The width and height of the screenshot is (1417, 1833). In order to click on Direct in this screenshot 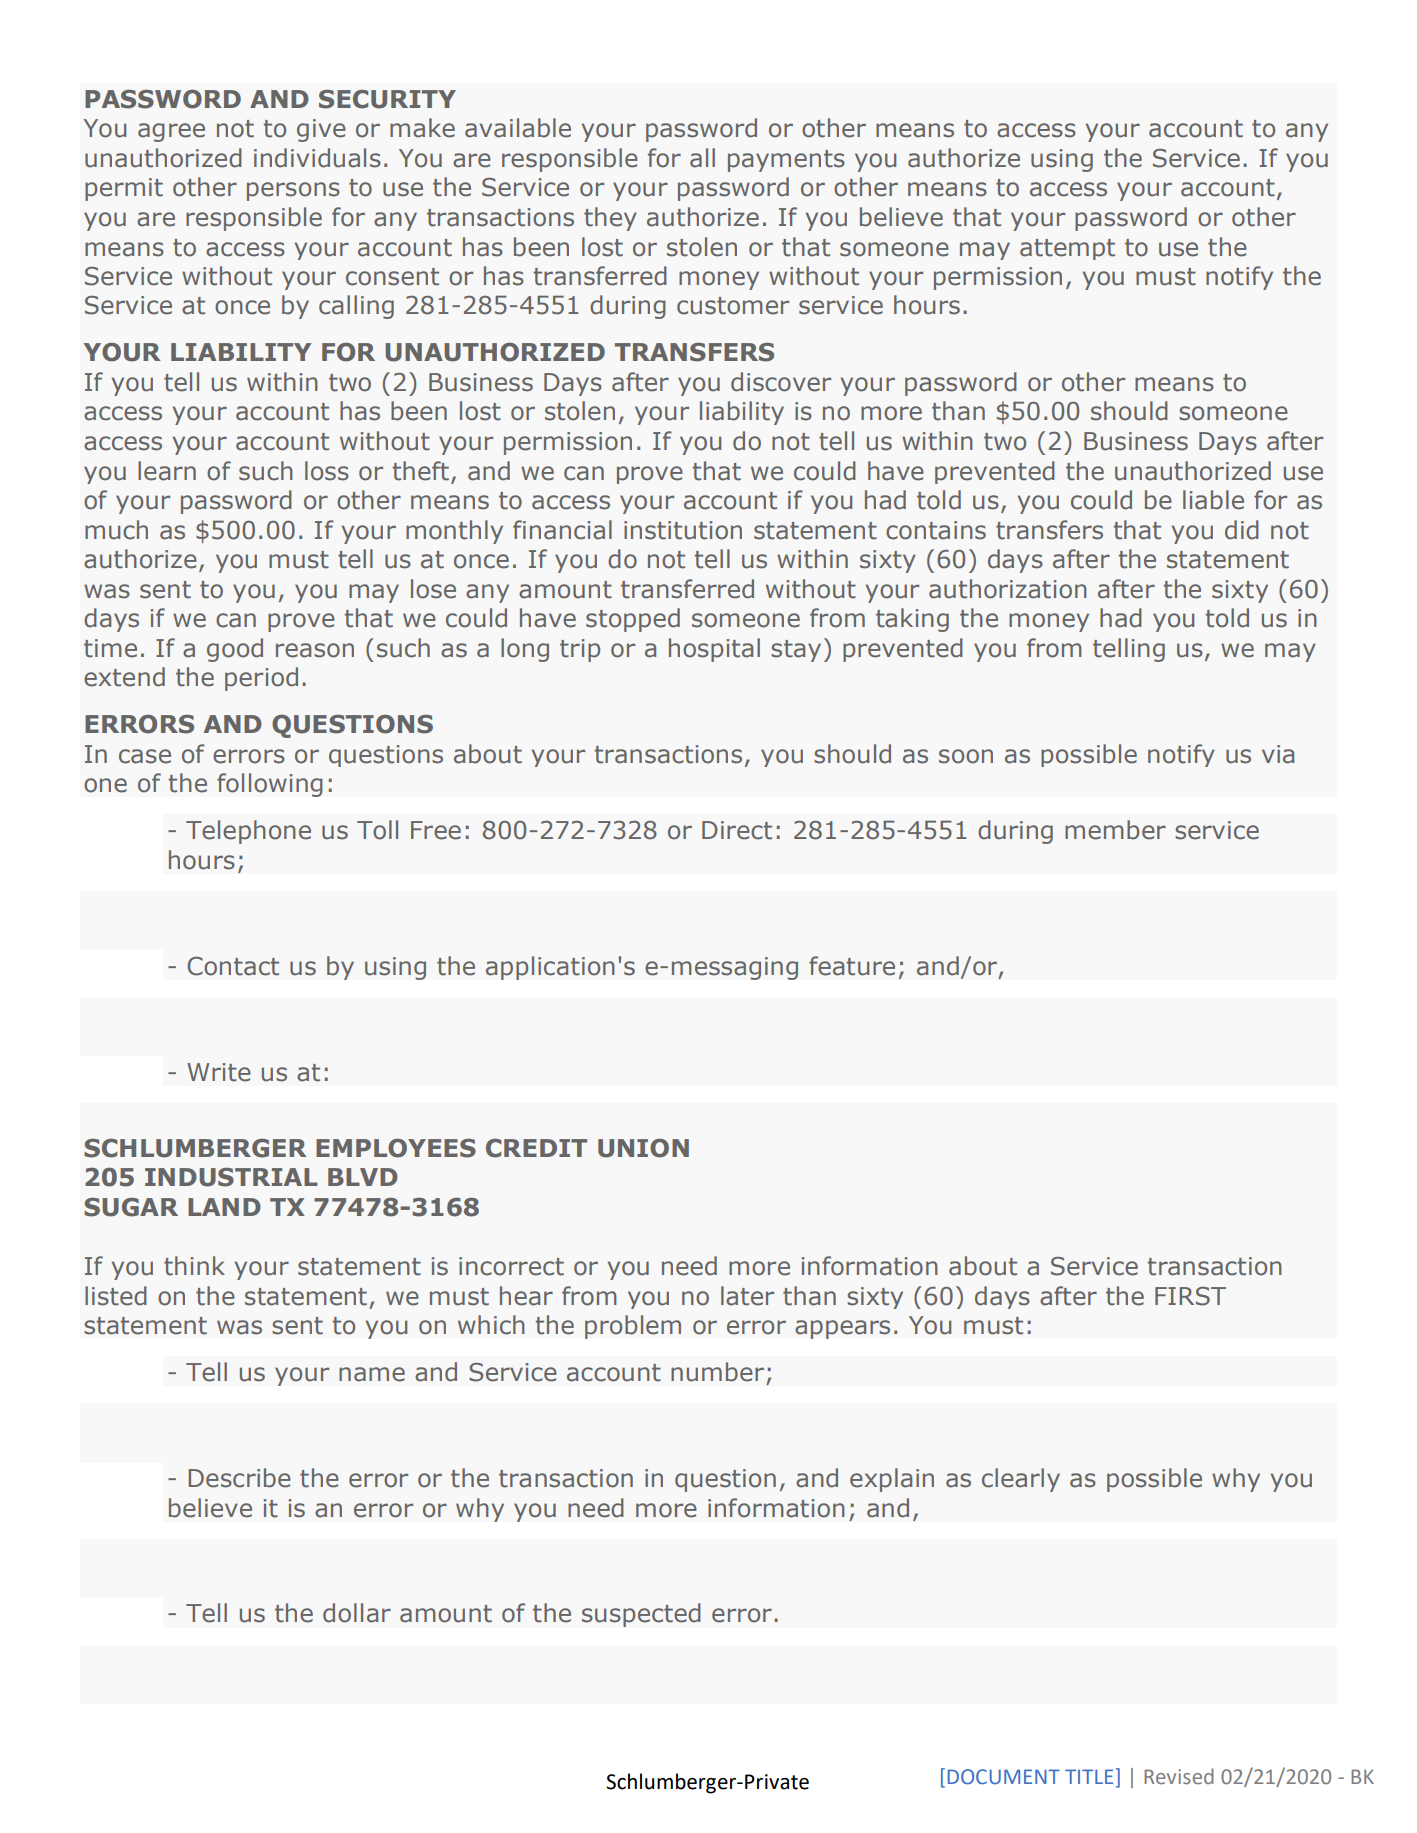, I will do `click(737, 830)`.
